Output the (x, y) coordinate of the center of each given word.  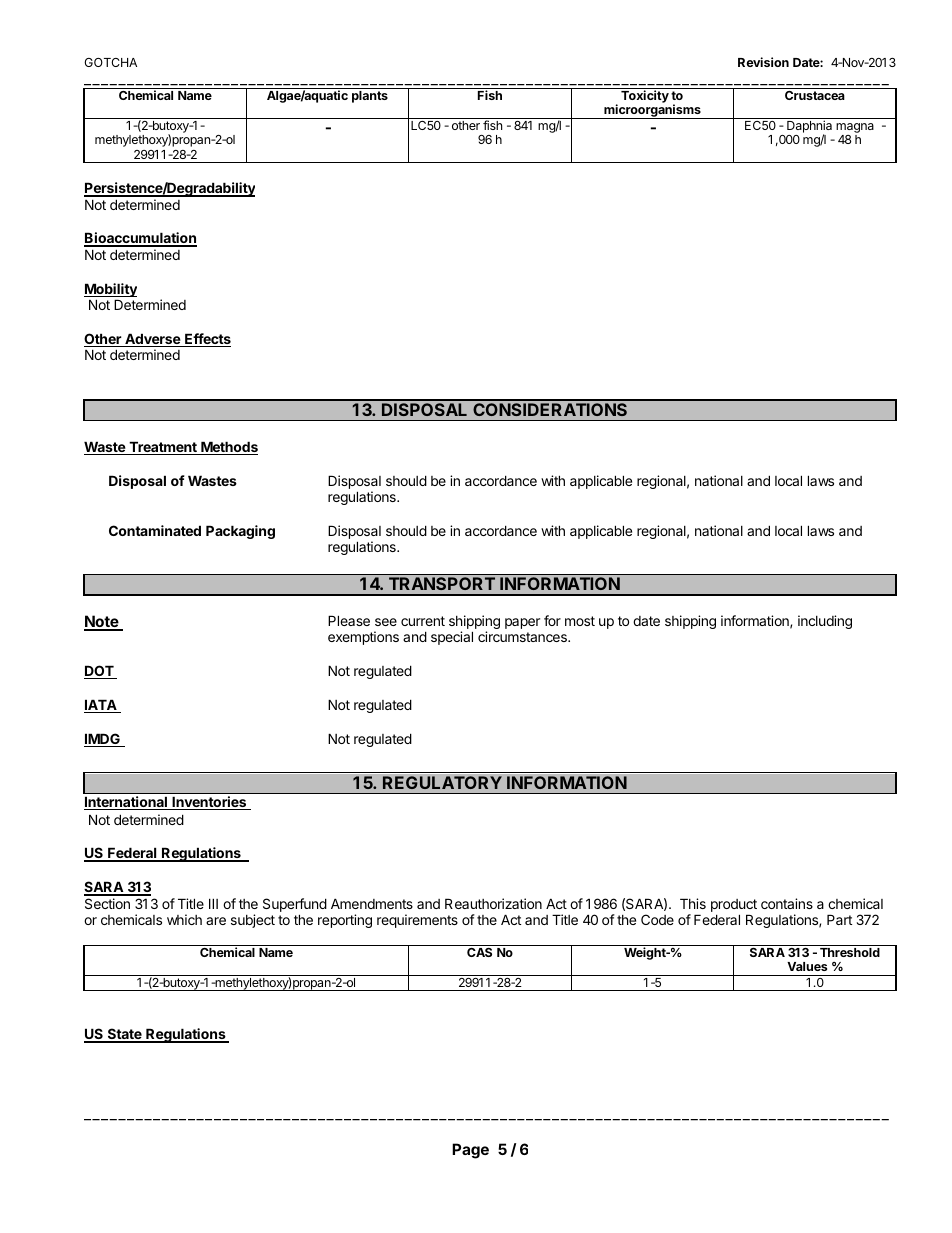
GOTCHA (110, 62)
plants (370, 97)
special (452, 638)
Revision (763, 62)
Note (102, 622)
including (825, 622)
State (124, 1035)
